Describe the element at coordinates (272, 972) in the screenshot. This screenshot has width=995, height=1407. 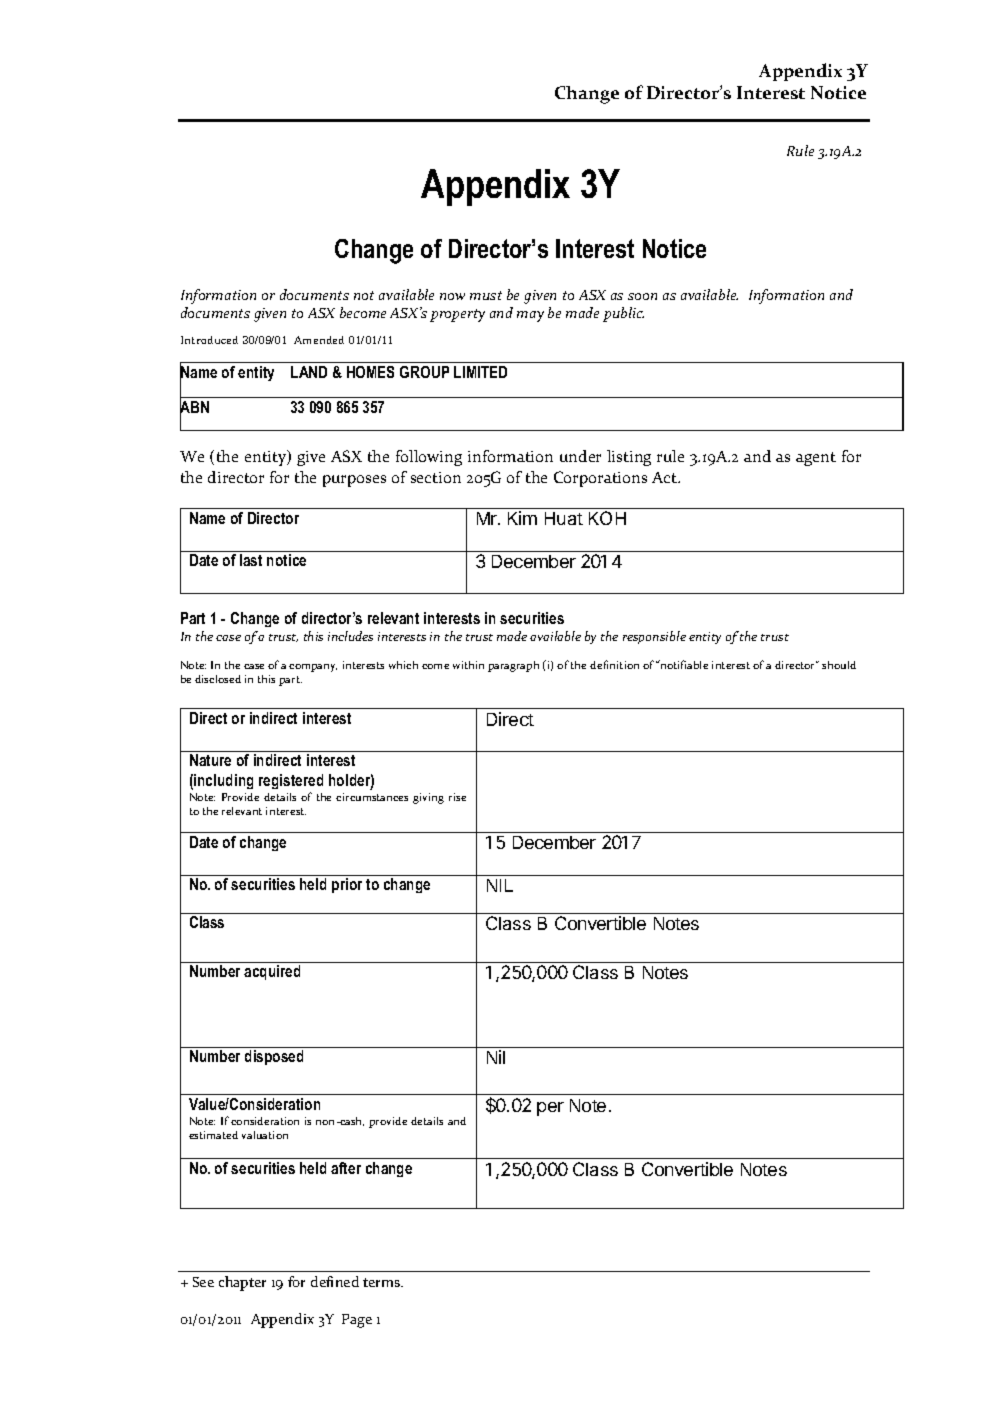
I see `acquired` at that location.
